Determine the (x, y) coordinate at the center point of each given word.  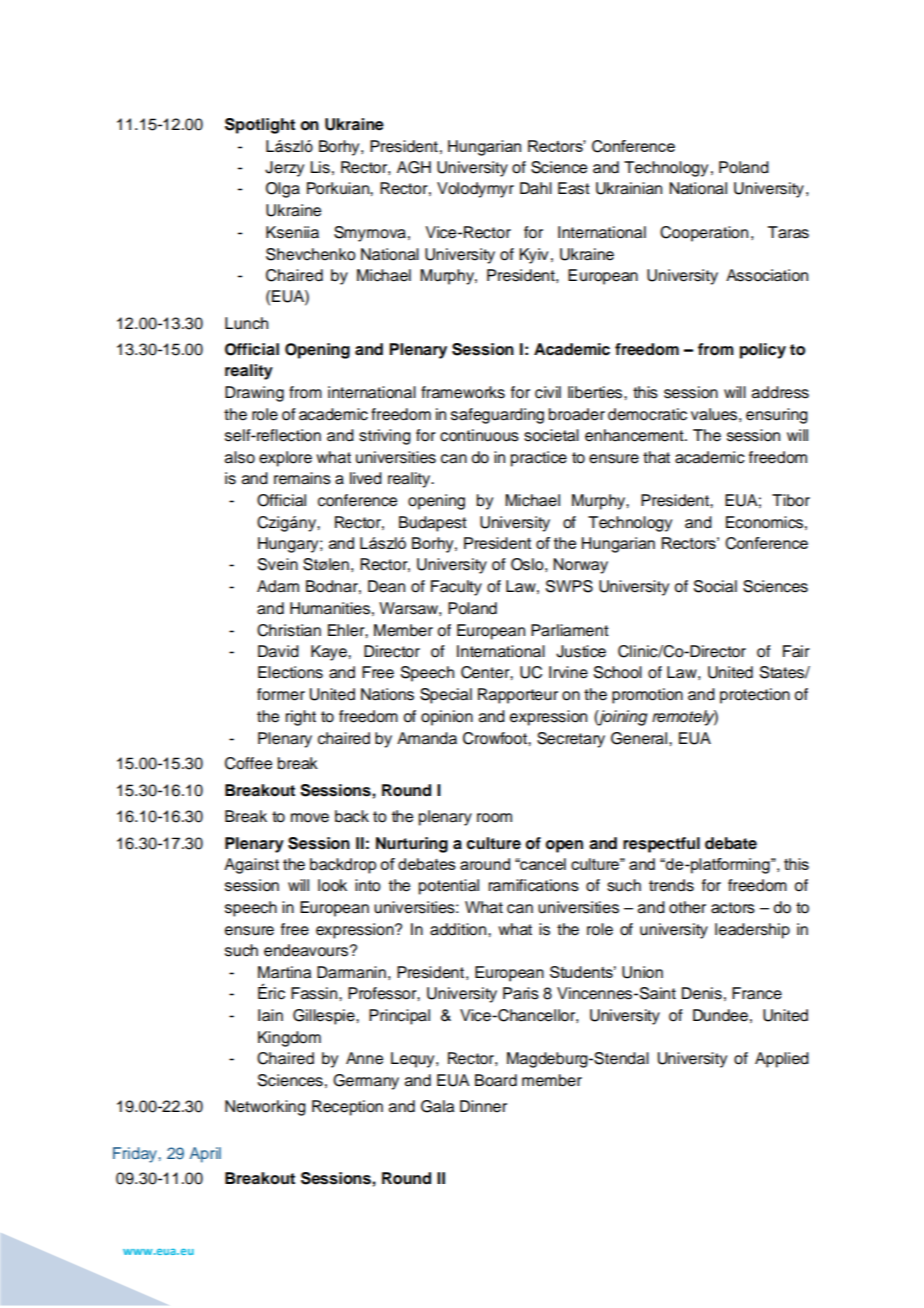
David (278, 651)
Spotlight (260, 126)
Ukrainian (629, 188)
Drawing (254, 394)
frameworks (463, 392)
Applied (782, 1060)
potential (449, 887)
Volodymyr (475, 190)
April (205, 1155)
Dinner (483, 1106)
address (780, 392)
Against (251, 866)
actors (733, 908)
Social (715, 586)
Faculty (456, 588)
